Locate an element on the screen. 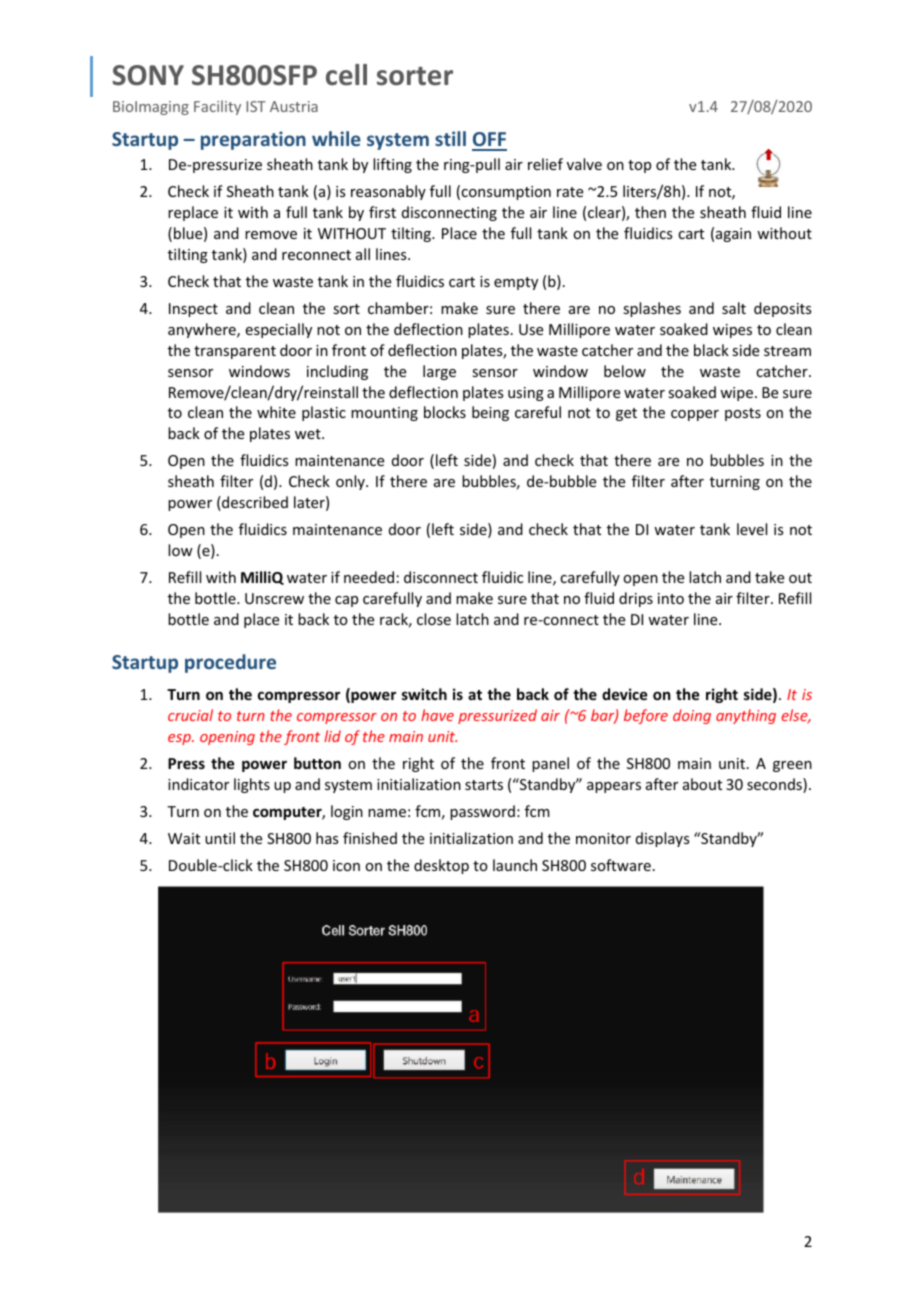 The height and width of the screenshot is (1308, 924). until is located at coordinates (220, 838).
